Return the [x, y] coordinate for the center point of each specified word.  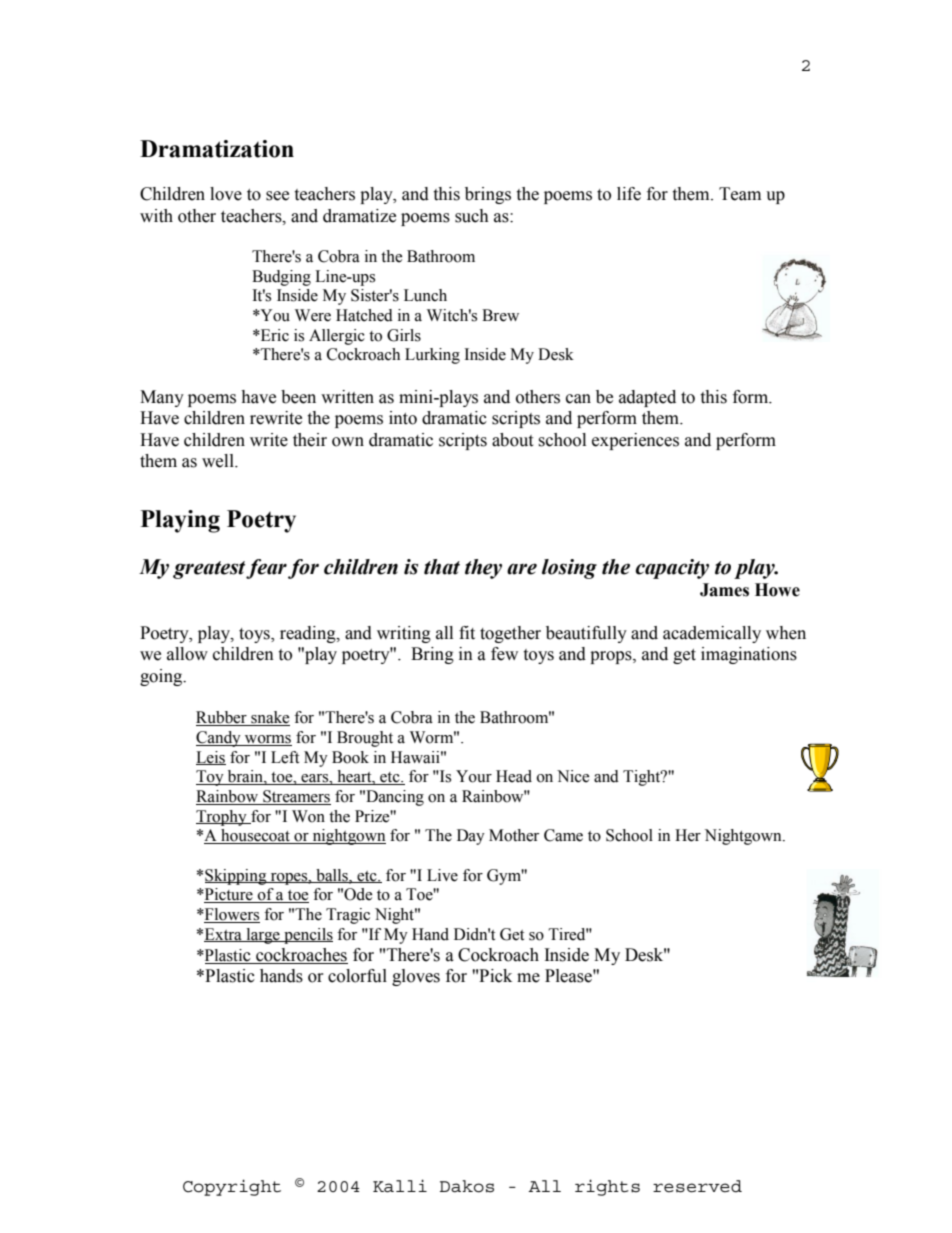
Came [563, 835]
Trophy [222, 818]
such [472, 216]
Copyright [232, 1187]
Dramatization [217, 149]
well [219, 461]
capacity [672, 569]
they [483, 569]
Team [740, 194]
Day [471, 837]
